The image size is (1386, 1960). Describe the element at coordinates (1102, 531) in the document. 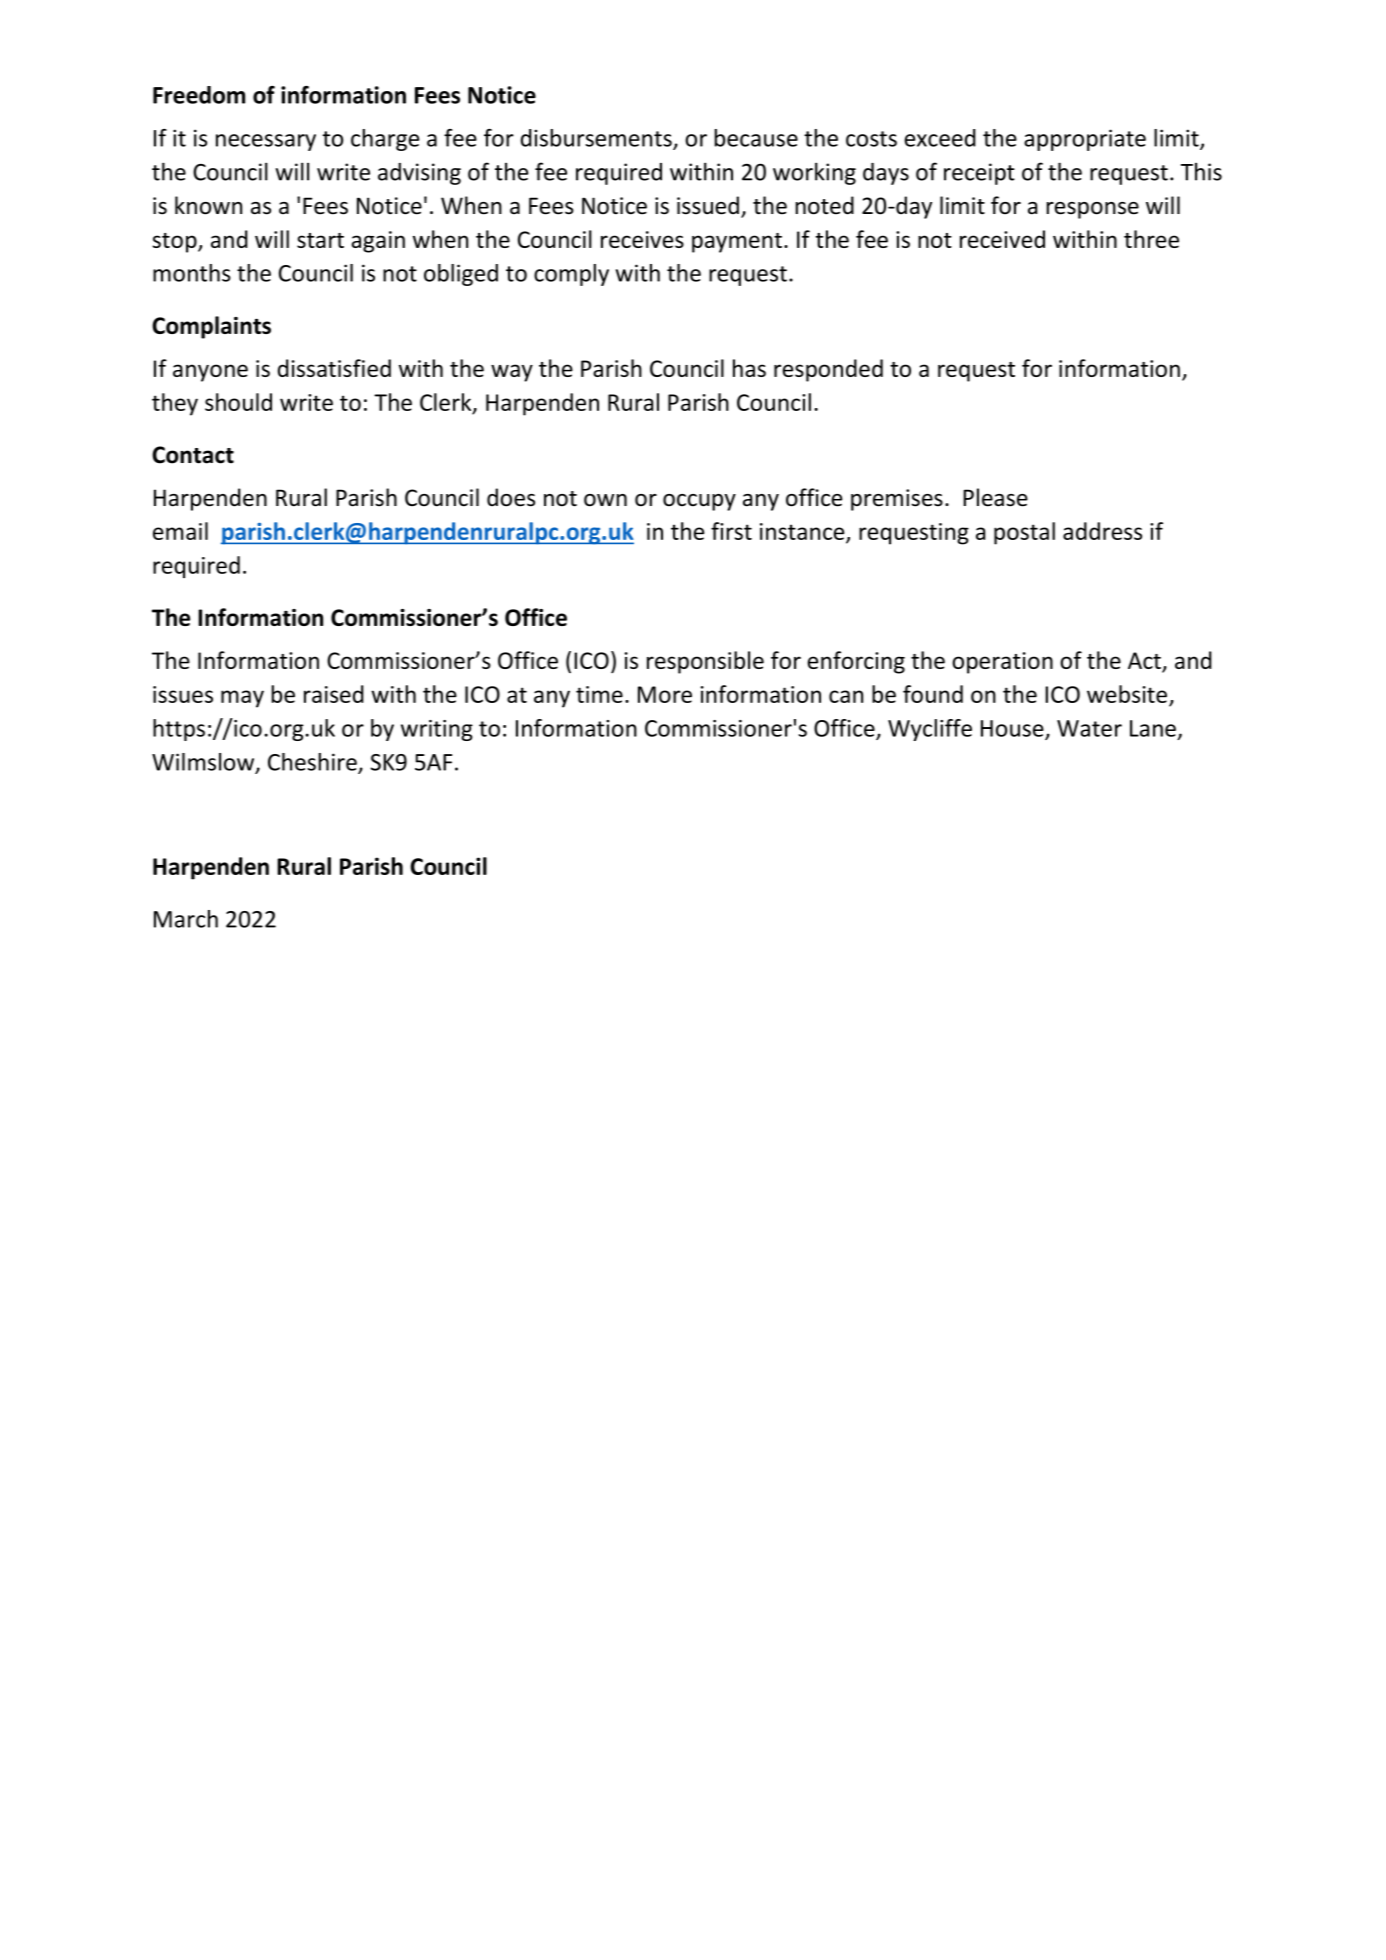

I see `address` at that location.
